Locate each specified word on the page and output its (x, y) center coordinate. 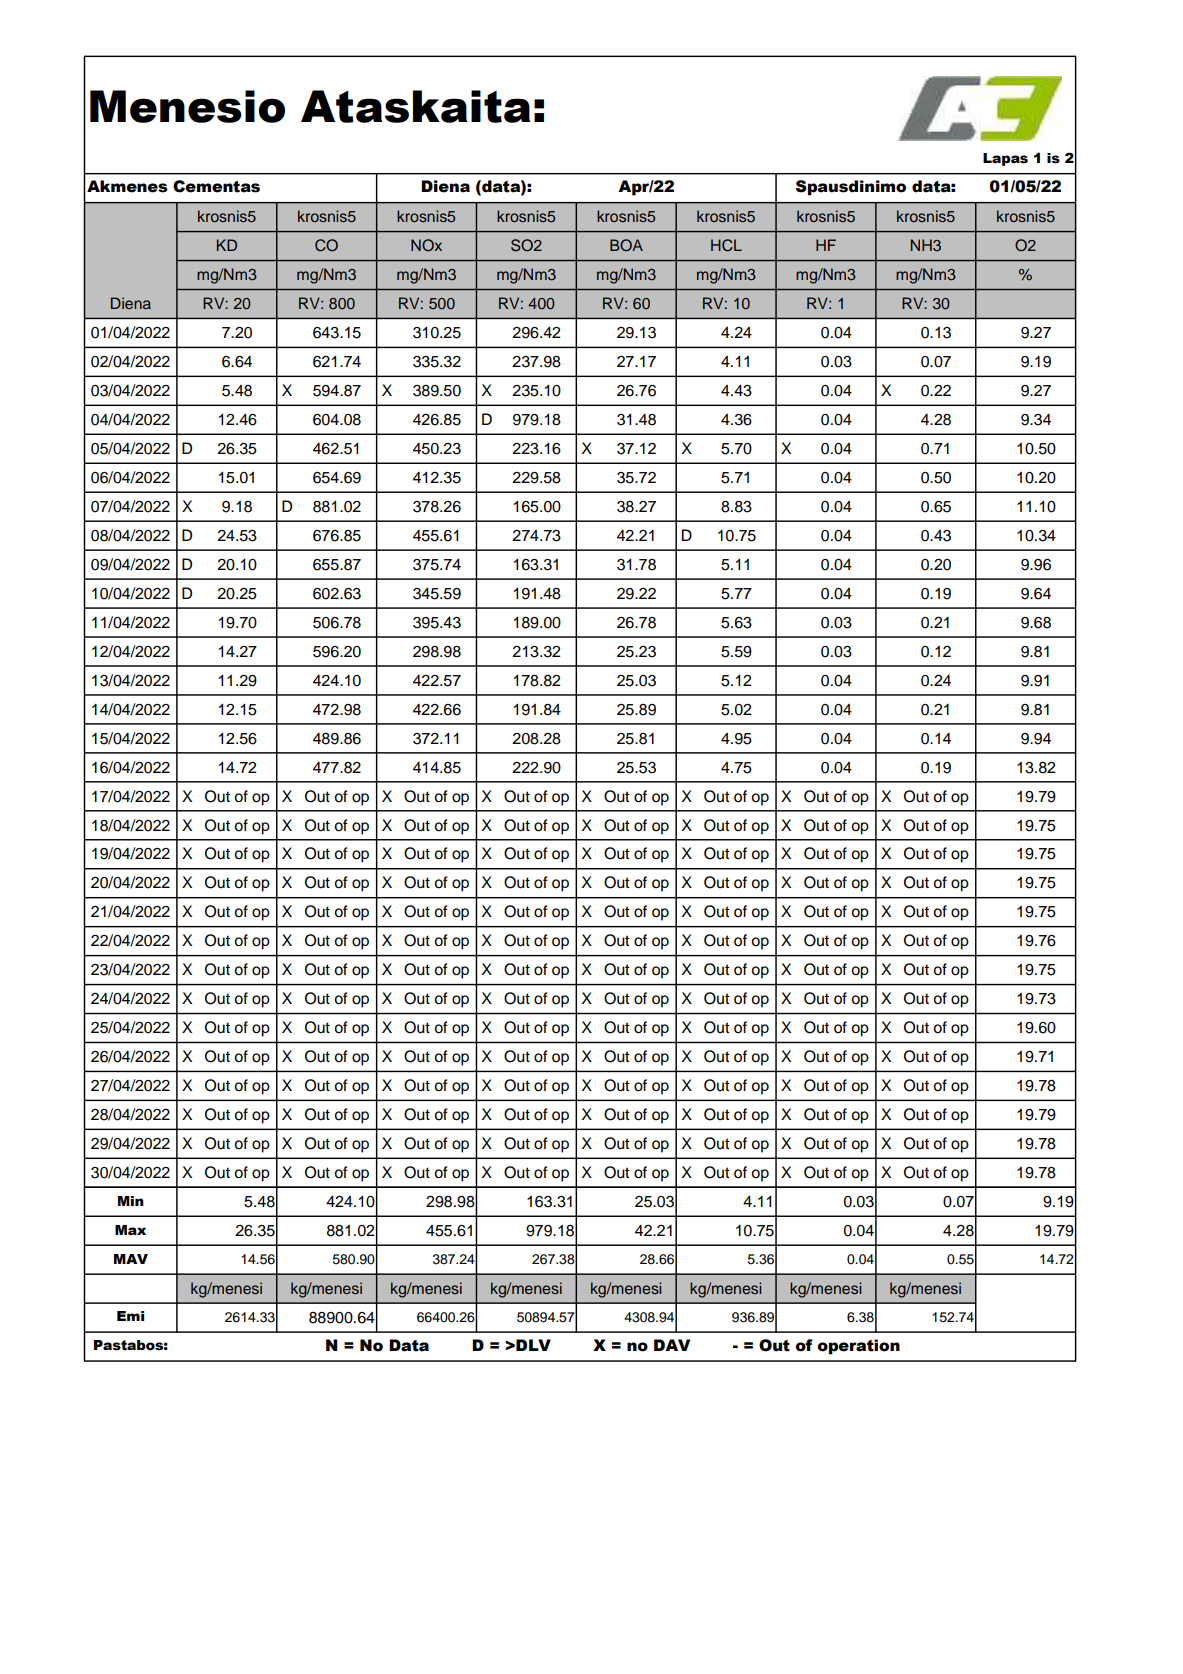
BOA (626, 245)
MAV (131, 1259)
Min (131, 1201)
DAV (672, 1345)
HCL (726, 245)
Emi (130, 1316)
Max (130, 1230)
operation (859, 1347)
